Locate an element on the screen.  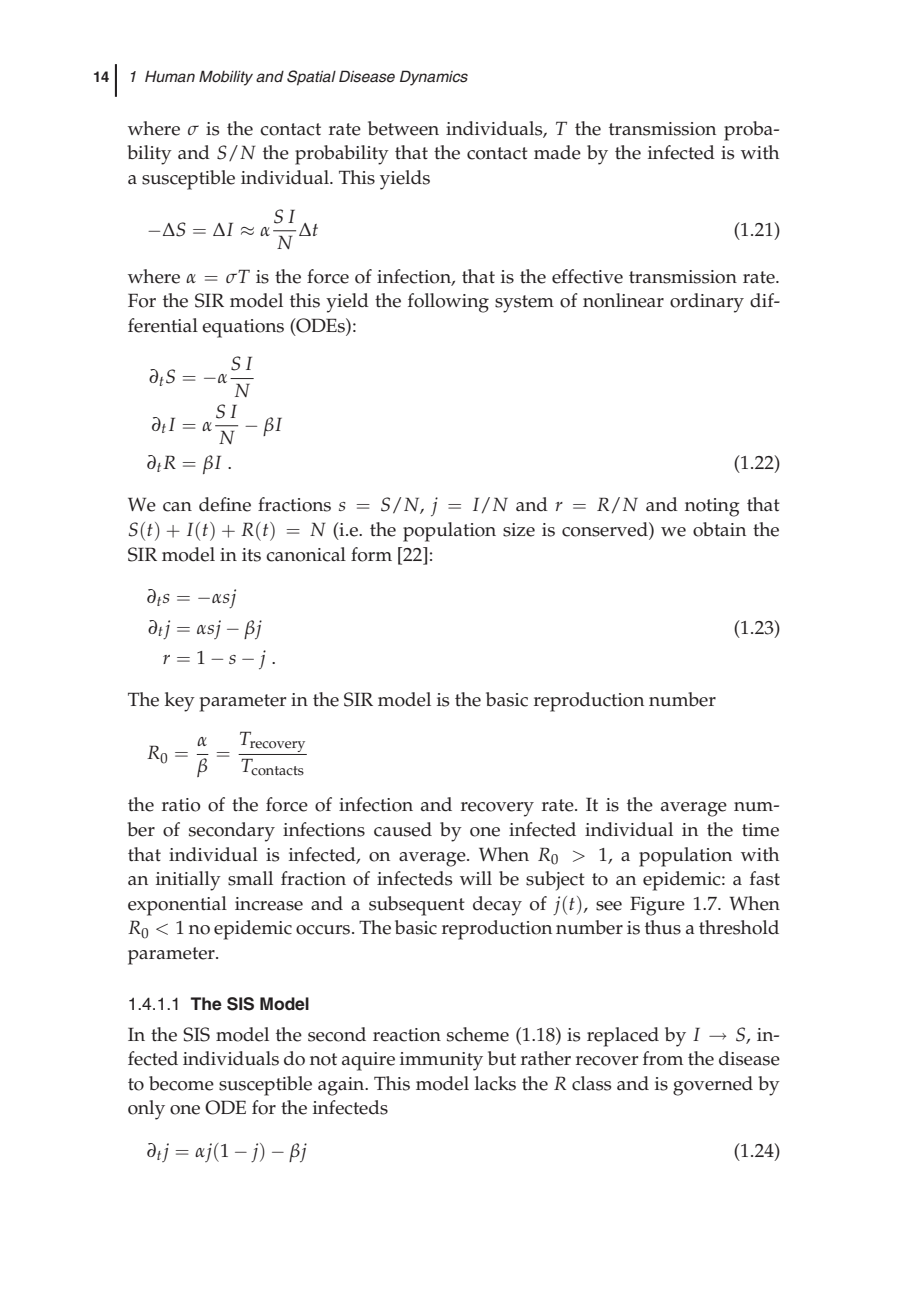
immunity is located at coordinates (441, 1061).
